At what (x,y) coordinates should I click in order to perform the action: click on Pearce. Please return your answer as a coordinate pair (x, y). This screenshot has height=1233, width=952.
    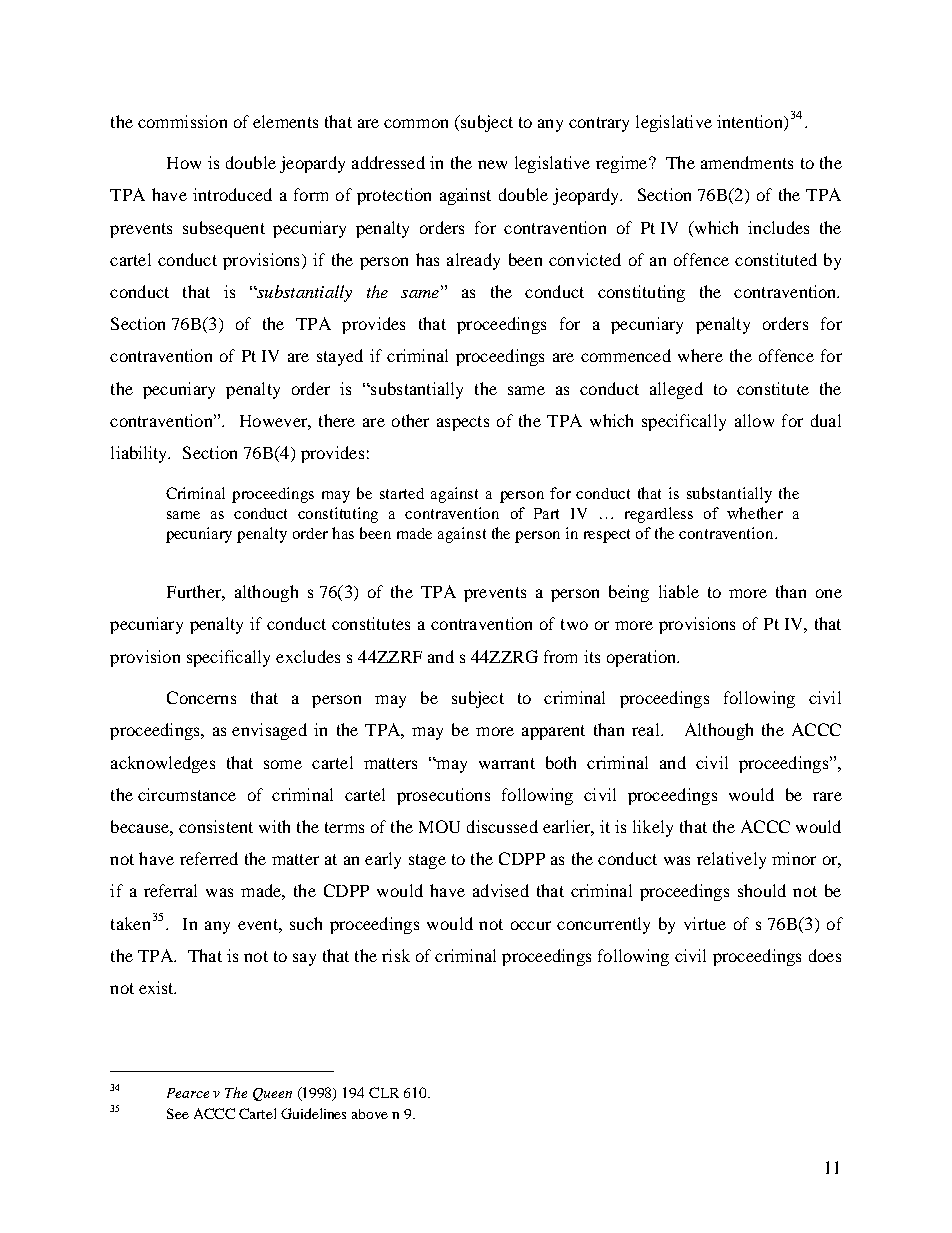
    Looking at the image, I should click on (188, 1093).
